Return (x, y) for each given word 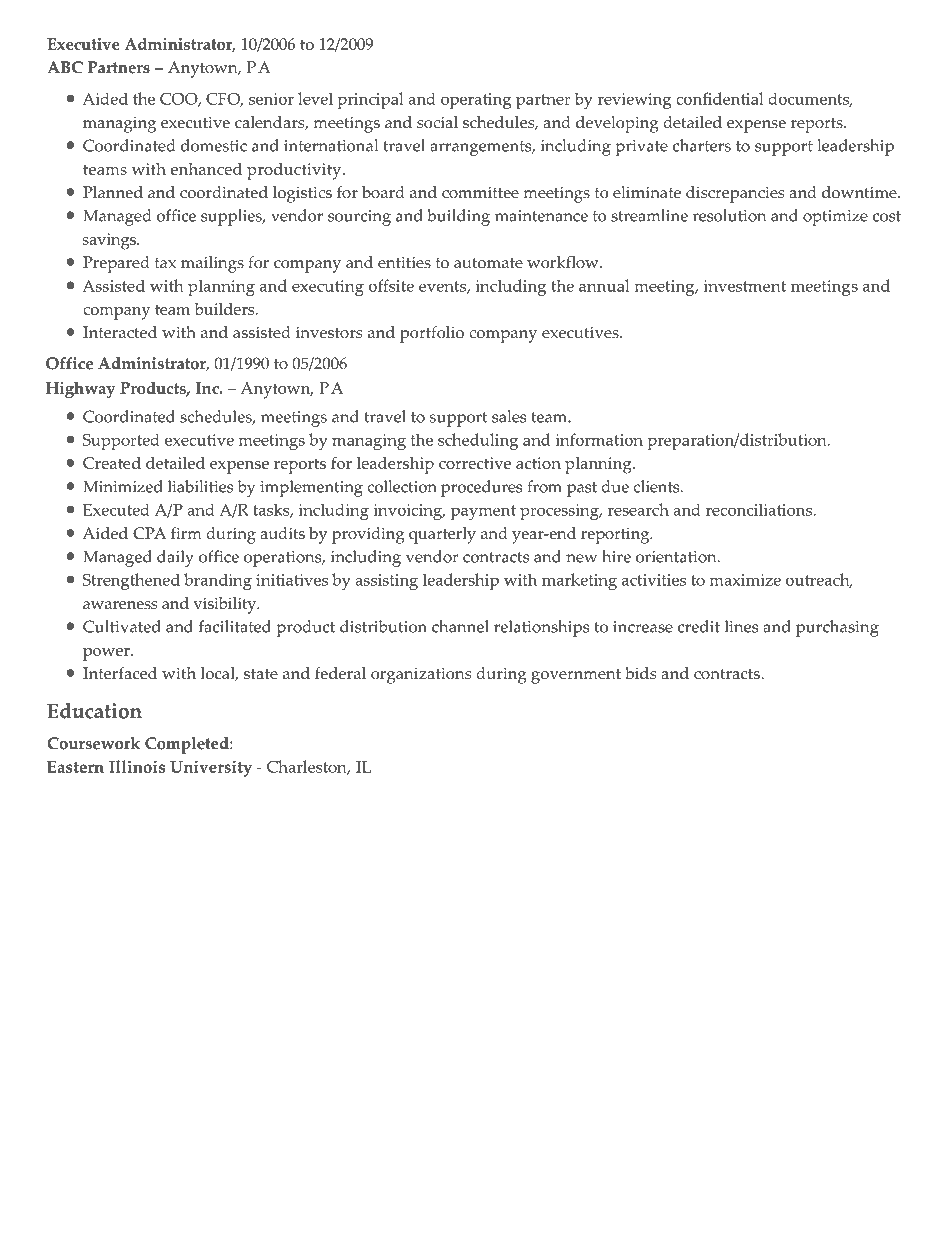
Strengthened (131, 581)
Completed (188, 745)
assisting (386, 582)
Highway (81, 389)
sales (509, 416)
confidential (720, 98)
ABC (65, 67)
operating (476, 101)
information (599, 439)
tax (165, 263)
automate (488, 263)
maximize (745, 580)
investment (744, 286)
